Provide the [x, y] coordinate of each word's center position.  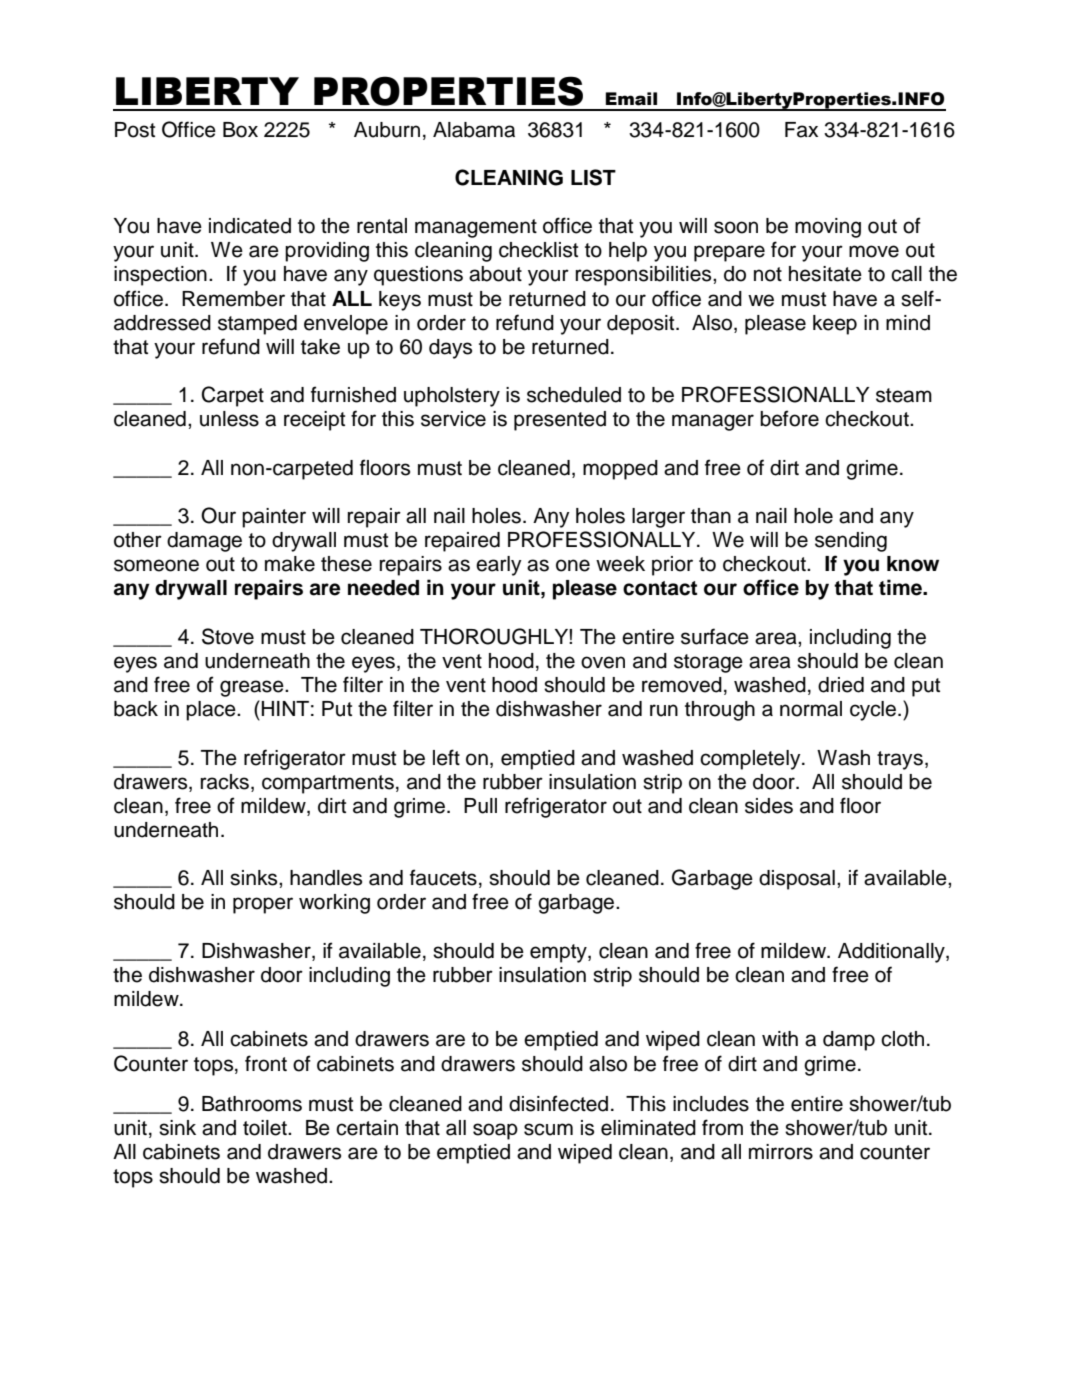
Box [240, 130]
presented [560, 421]
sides [769, 806]
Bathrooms [252, 1104]
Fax [801, 130]
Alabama [474, 130]
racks [226, 782]
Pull [480, 806]
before [789, 418]
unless [229, 419]
